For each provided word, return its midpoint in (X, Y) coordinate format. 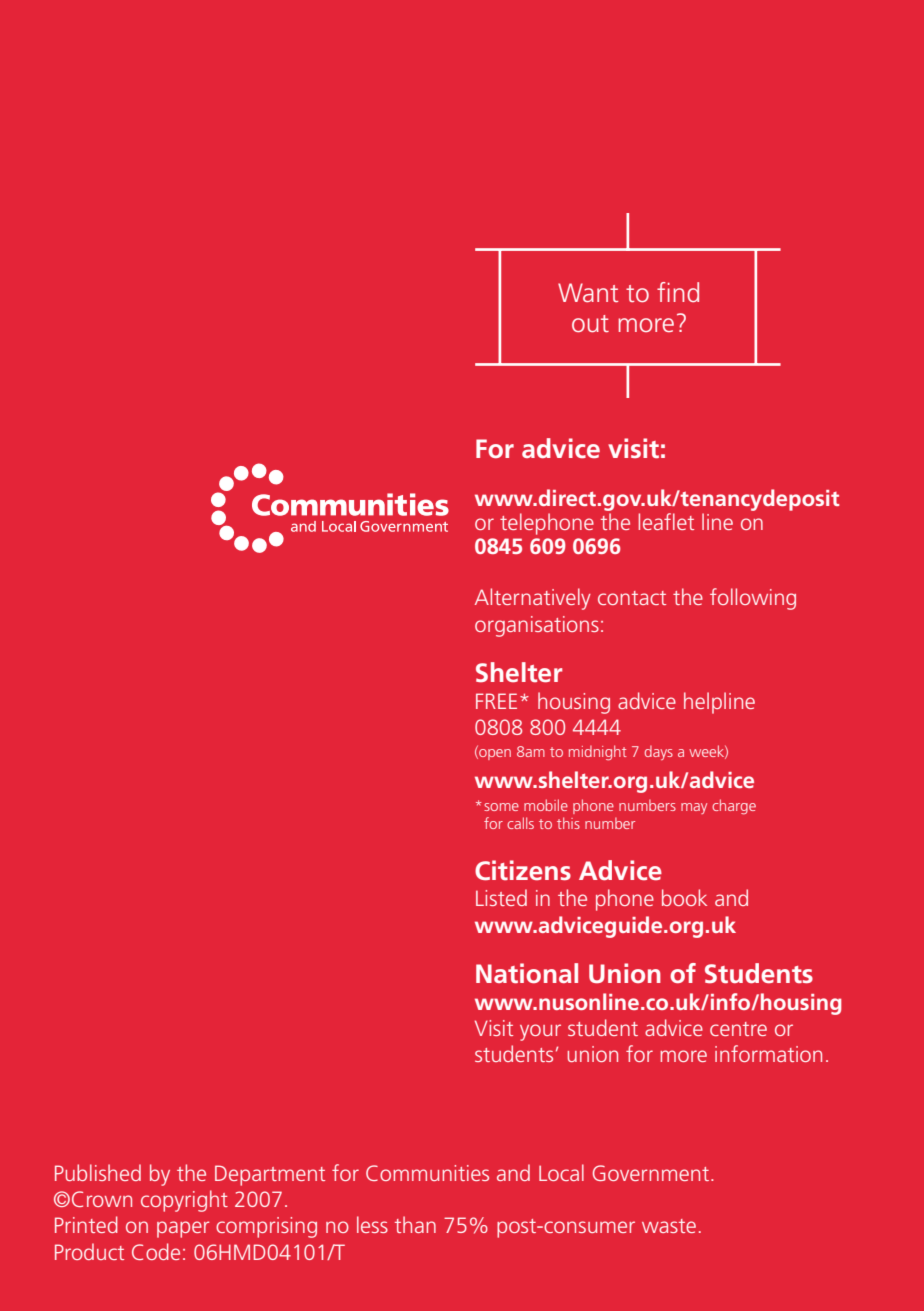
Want (588, 292)
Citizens (523, 870)
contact (632, 598)
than (415, 1224)
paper (183, 1229)
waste (669, 1226)
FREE (496, 701)
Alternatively (533, 599)
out (590, 323)
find (678, 292)
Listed (501, 897)
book (684, 897)
